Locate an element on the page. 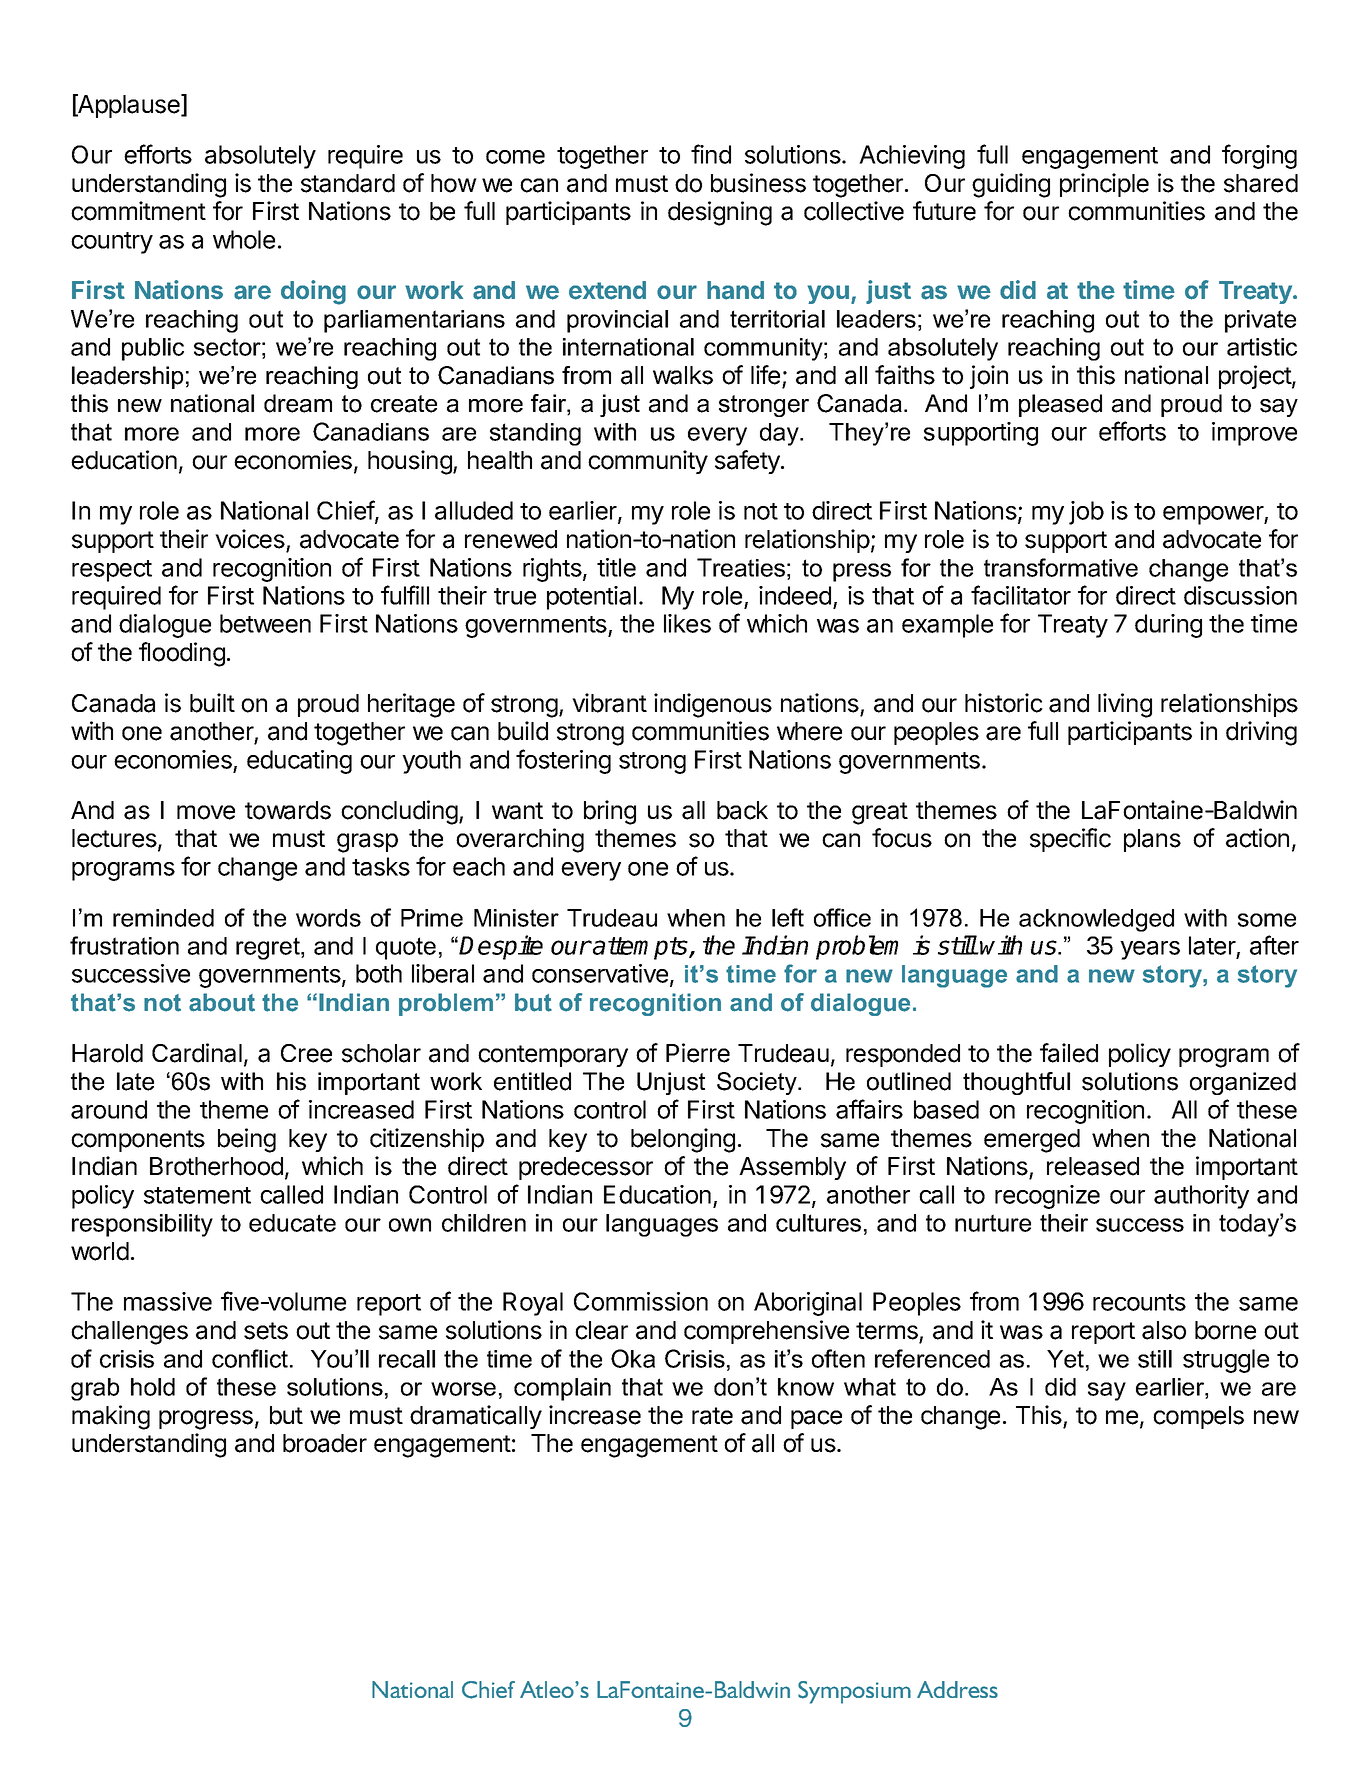 This document has height=1772, width=1369. regret is located at coordinates (269, 948).
